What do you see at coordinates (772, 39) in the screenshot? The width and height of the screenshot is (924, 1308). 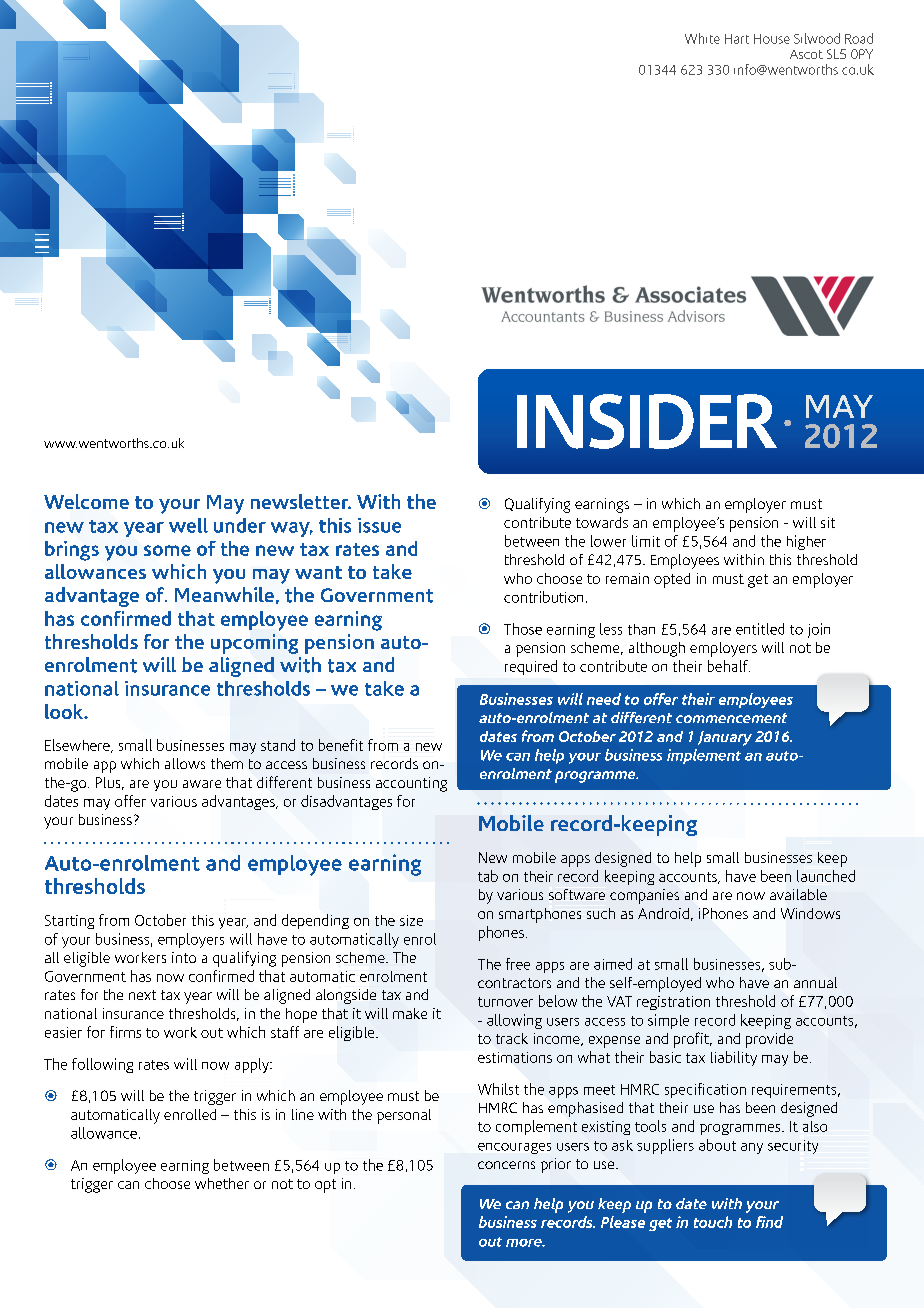 I see `House` at bounding box center [772, 39].
